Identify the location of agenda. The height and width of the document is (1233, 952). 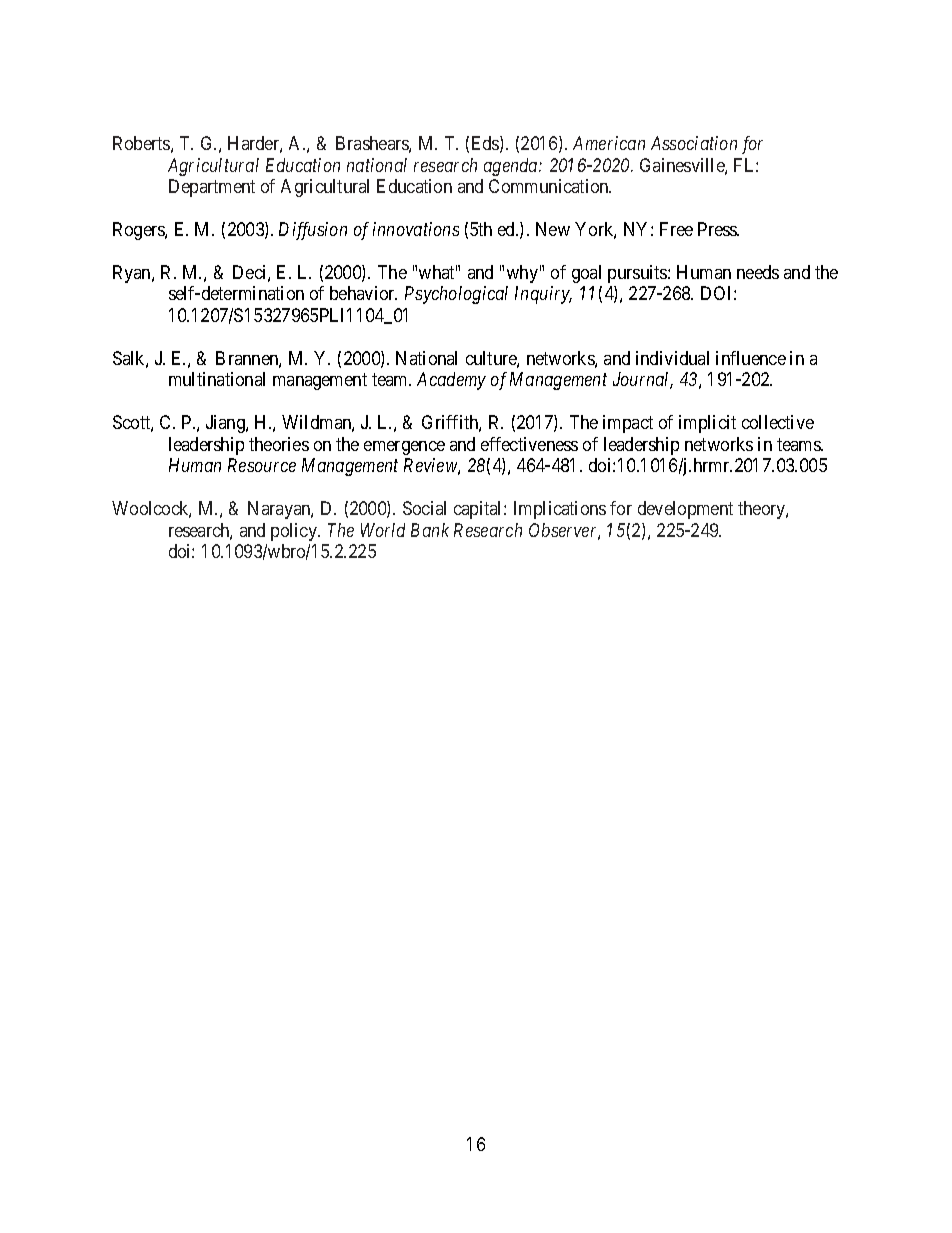
(512, 167).
